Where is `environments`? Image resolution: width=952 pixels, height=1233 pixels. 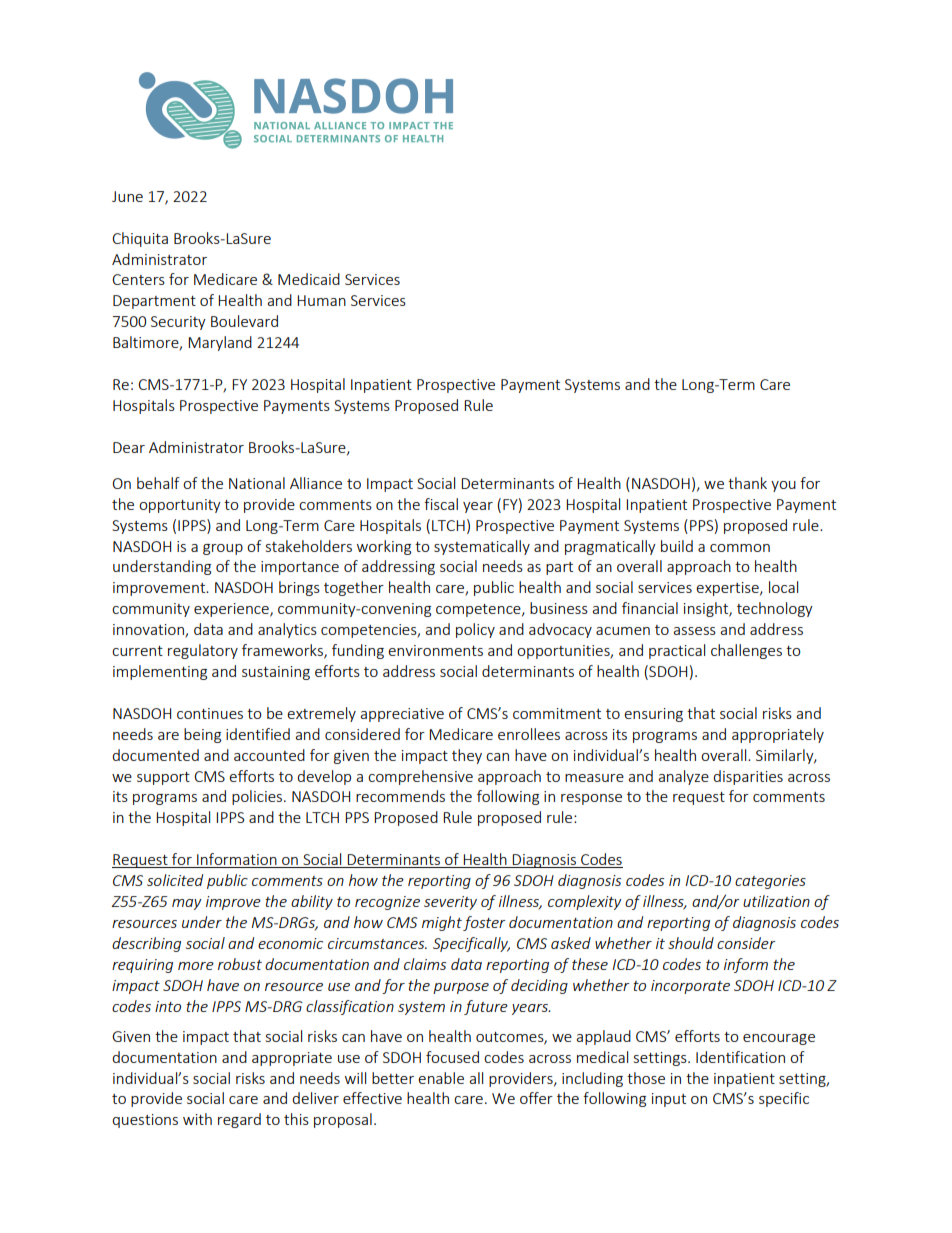
environments is located at coordinates (435, 650).
